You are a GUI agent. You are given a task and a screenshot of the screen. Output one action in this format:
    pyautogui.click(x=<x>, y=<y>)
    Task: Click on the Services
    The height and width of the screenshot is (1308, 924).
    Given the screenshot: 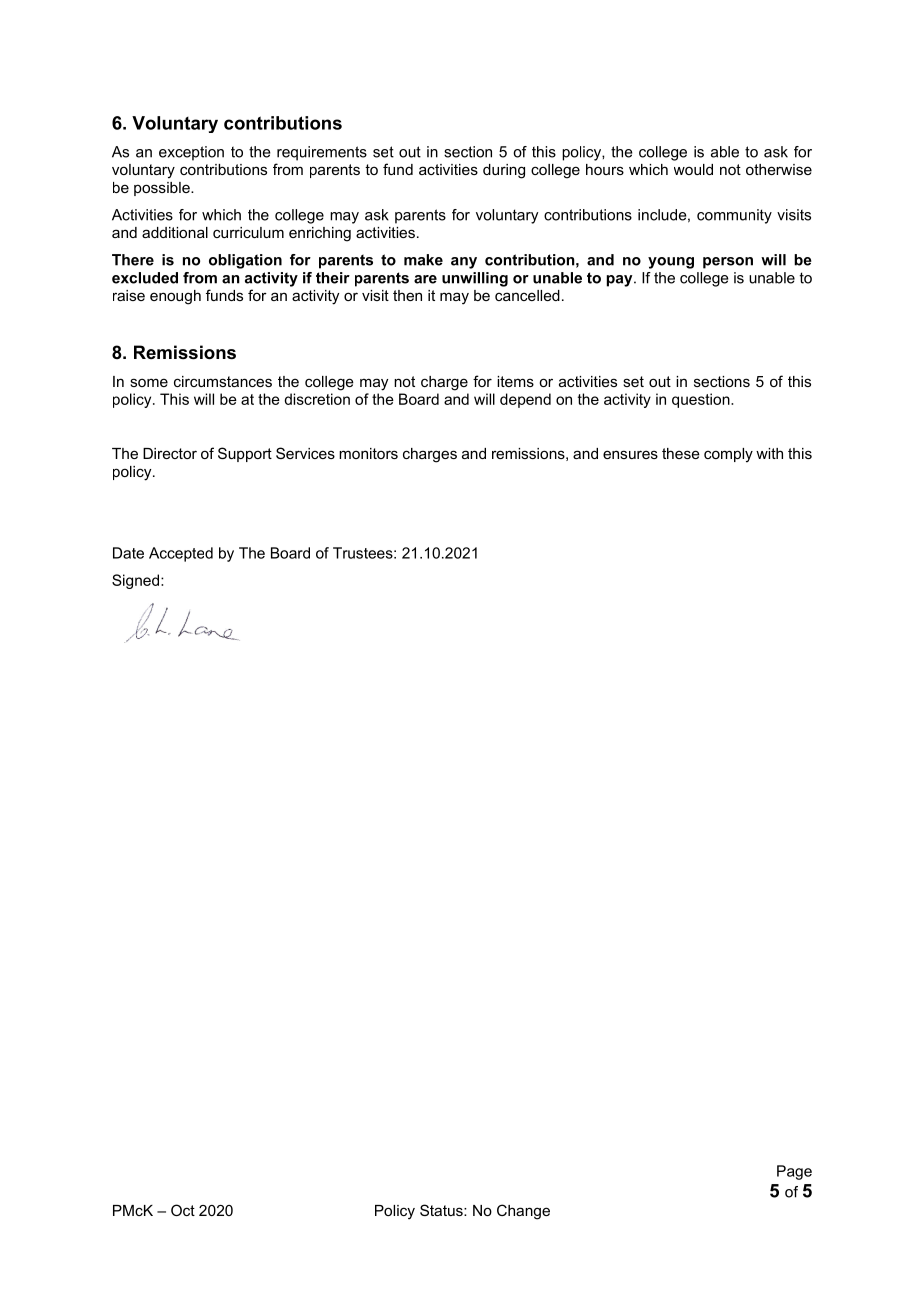 What is the action you would take?
    pyautogui.click(x=305, y=453)
